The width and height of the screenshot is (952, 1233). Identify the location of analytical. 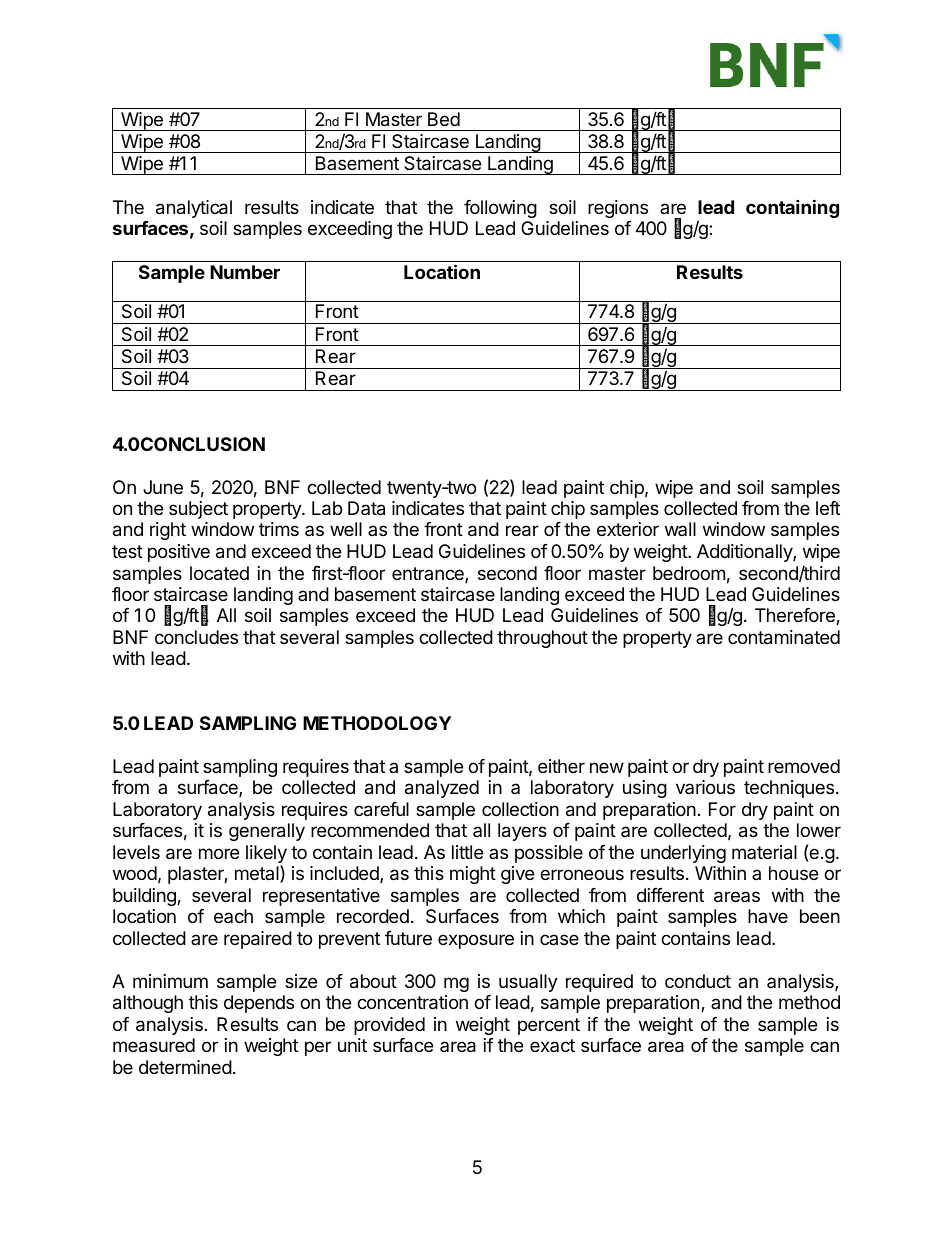
(194, 209).
